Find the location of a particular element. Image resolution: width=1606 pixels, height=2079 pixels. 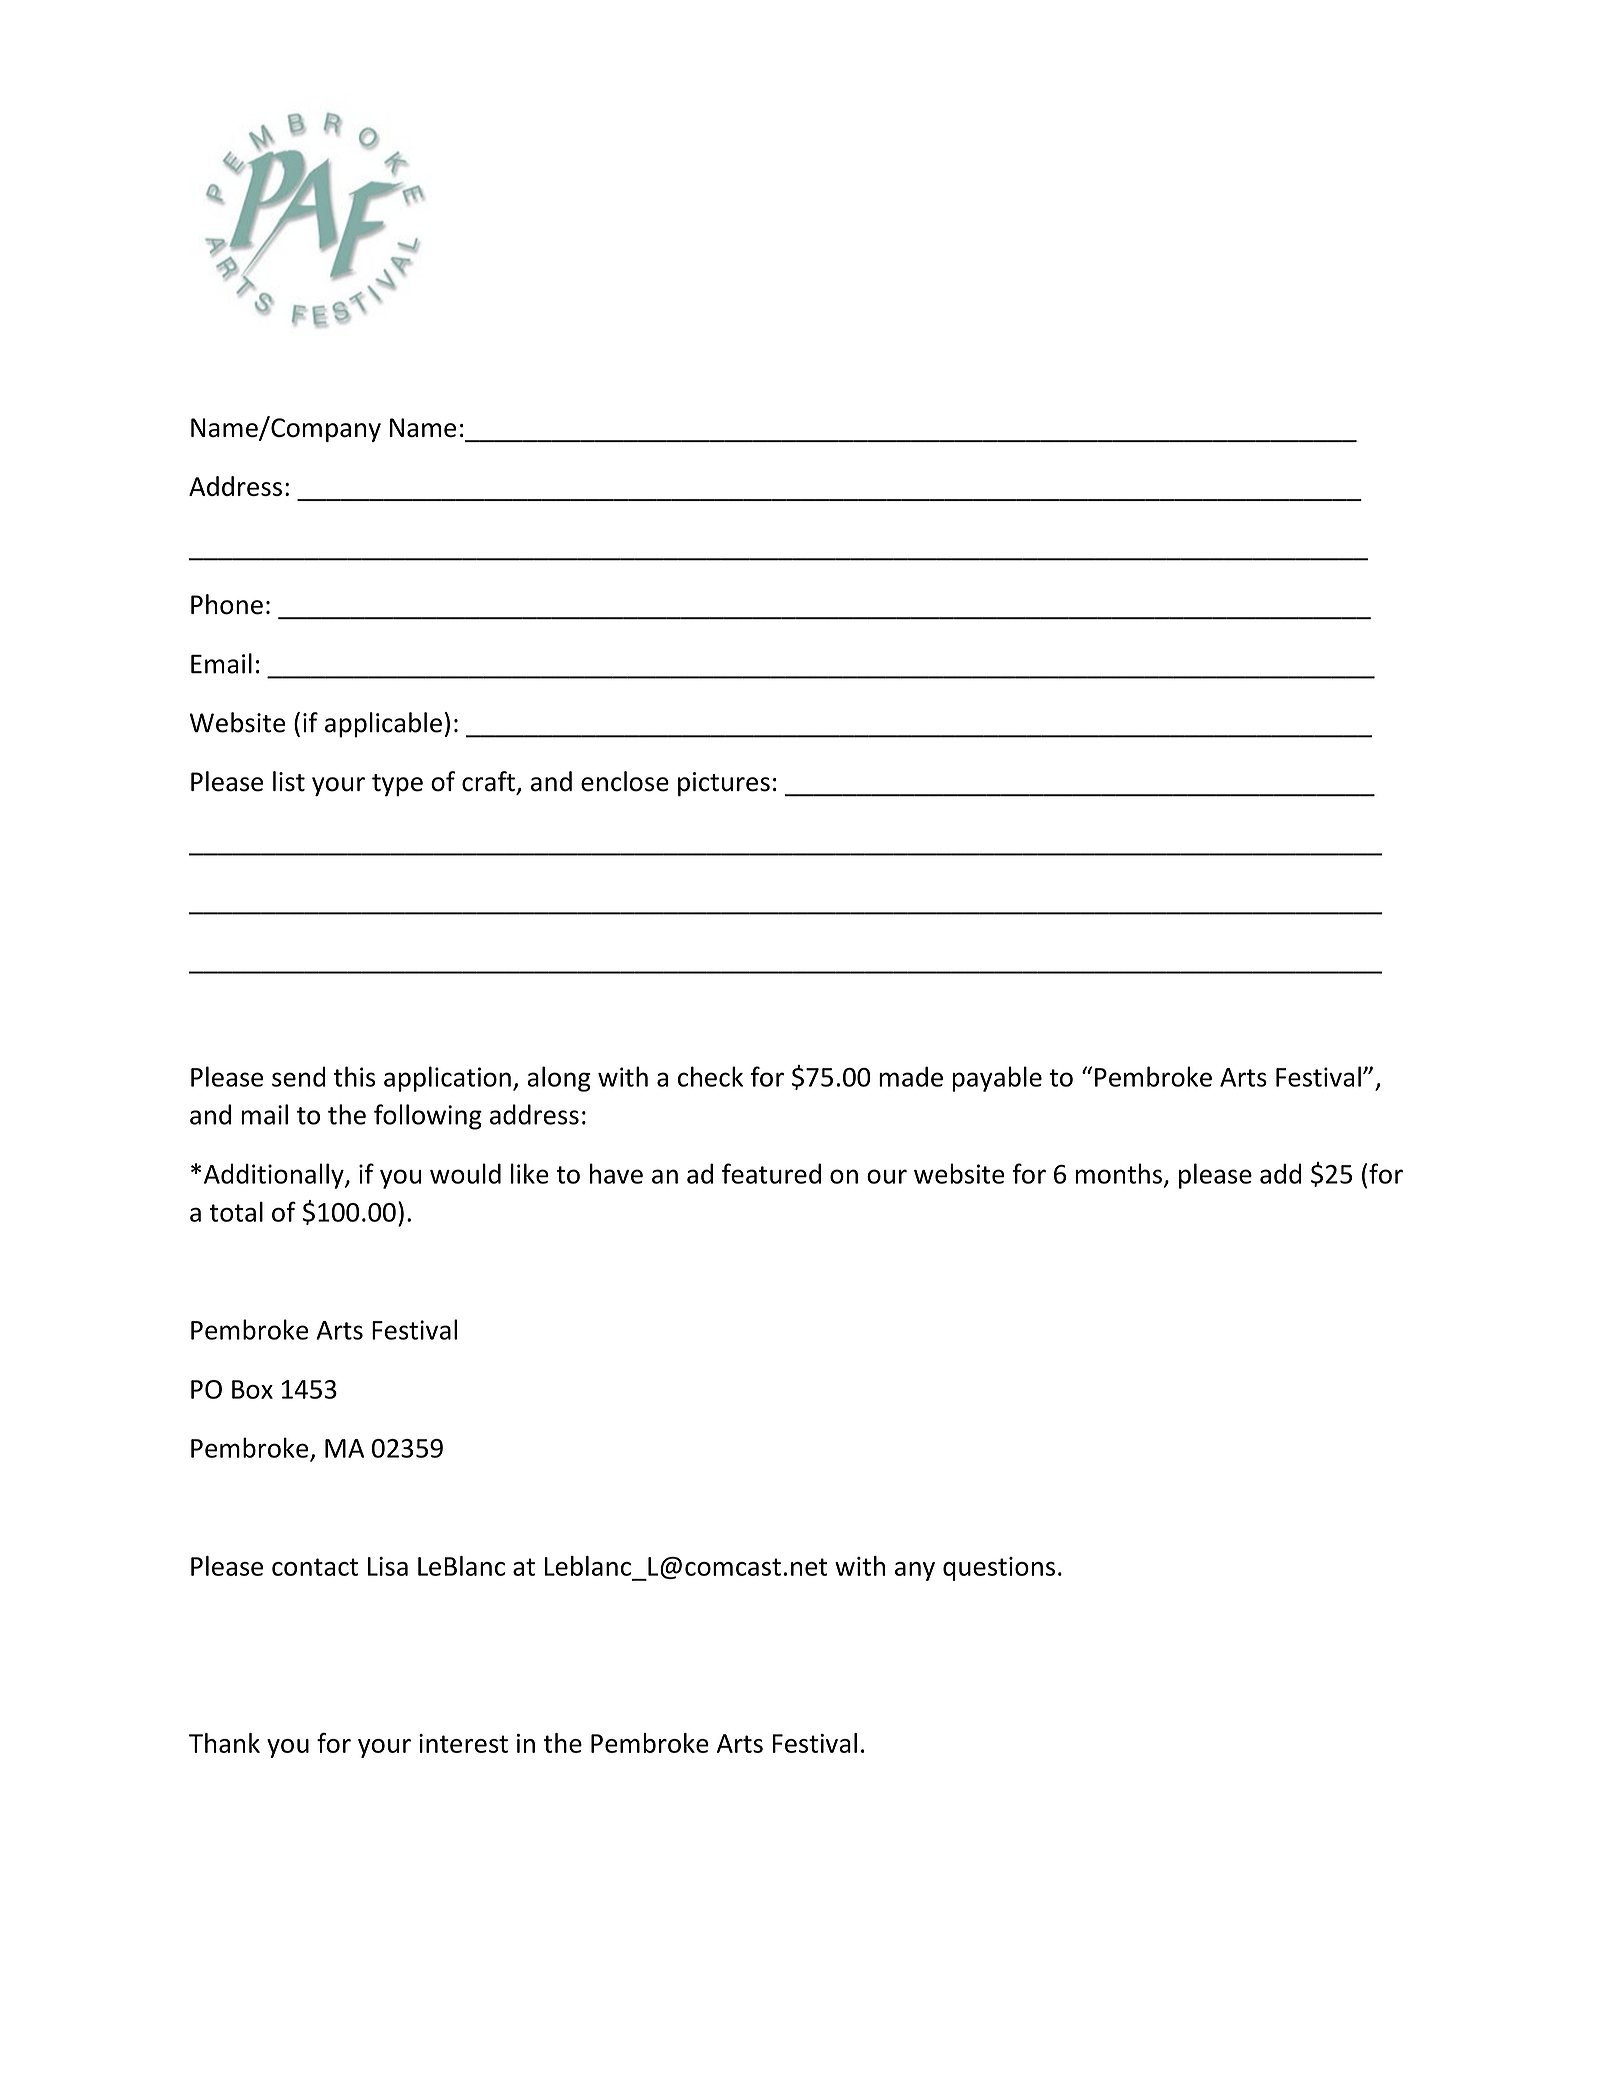

have is located at coordinates (616, 1173).
